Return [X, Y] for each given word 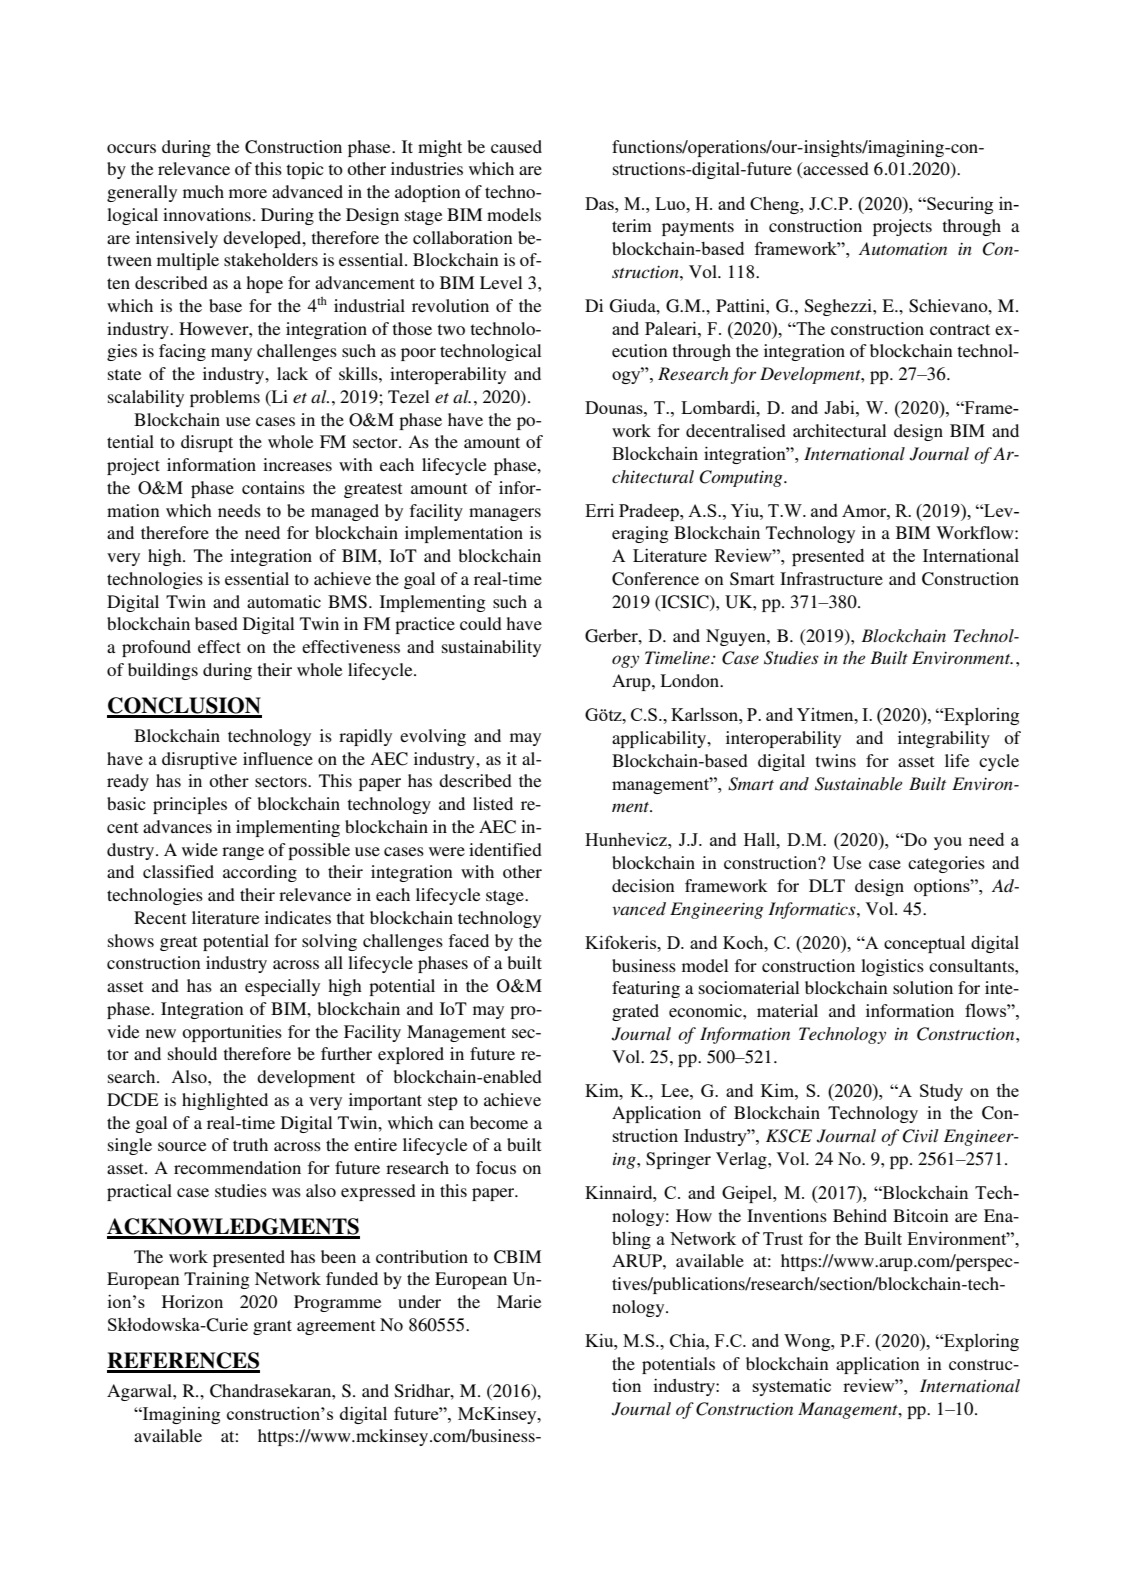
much [203, 191]
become [499, 1122]
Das [600, 203]
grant [272, 1327]
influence [278, 758]
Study [941, 1092]
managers [505, 514]
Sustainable [858, 784]
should [192, 1053]
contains [273, 487]
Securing [959, 205]
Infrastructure [831, 578]
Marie [519, 1301]
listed [493, 803]
